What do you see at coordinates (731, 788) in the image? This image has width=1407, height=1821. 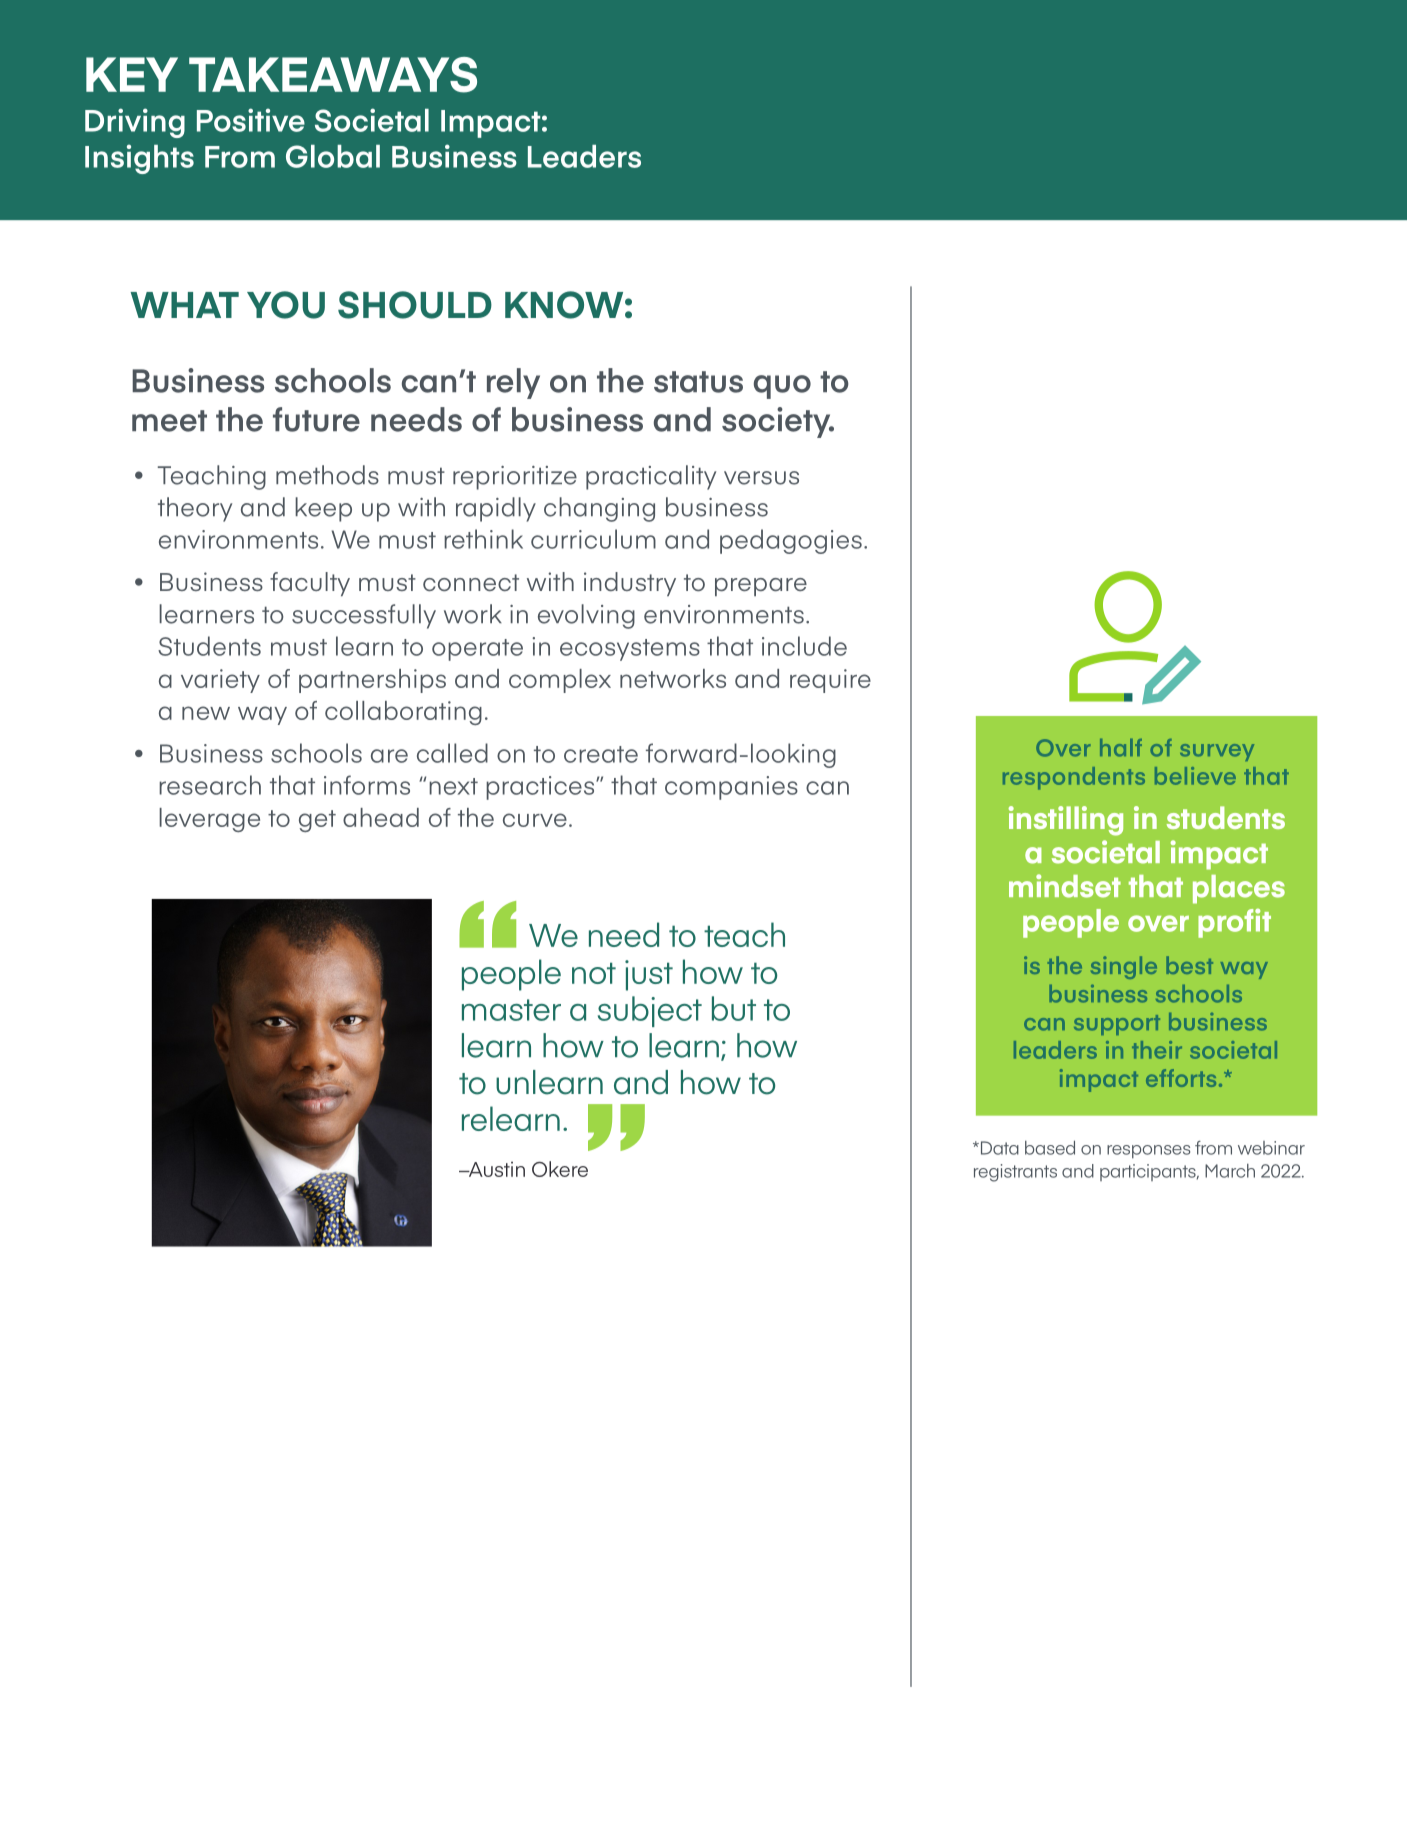 I see `companies` at bounding box center [731, 788].
